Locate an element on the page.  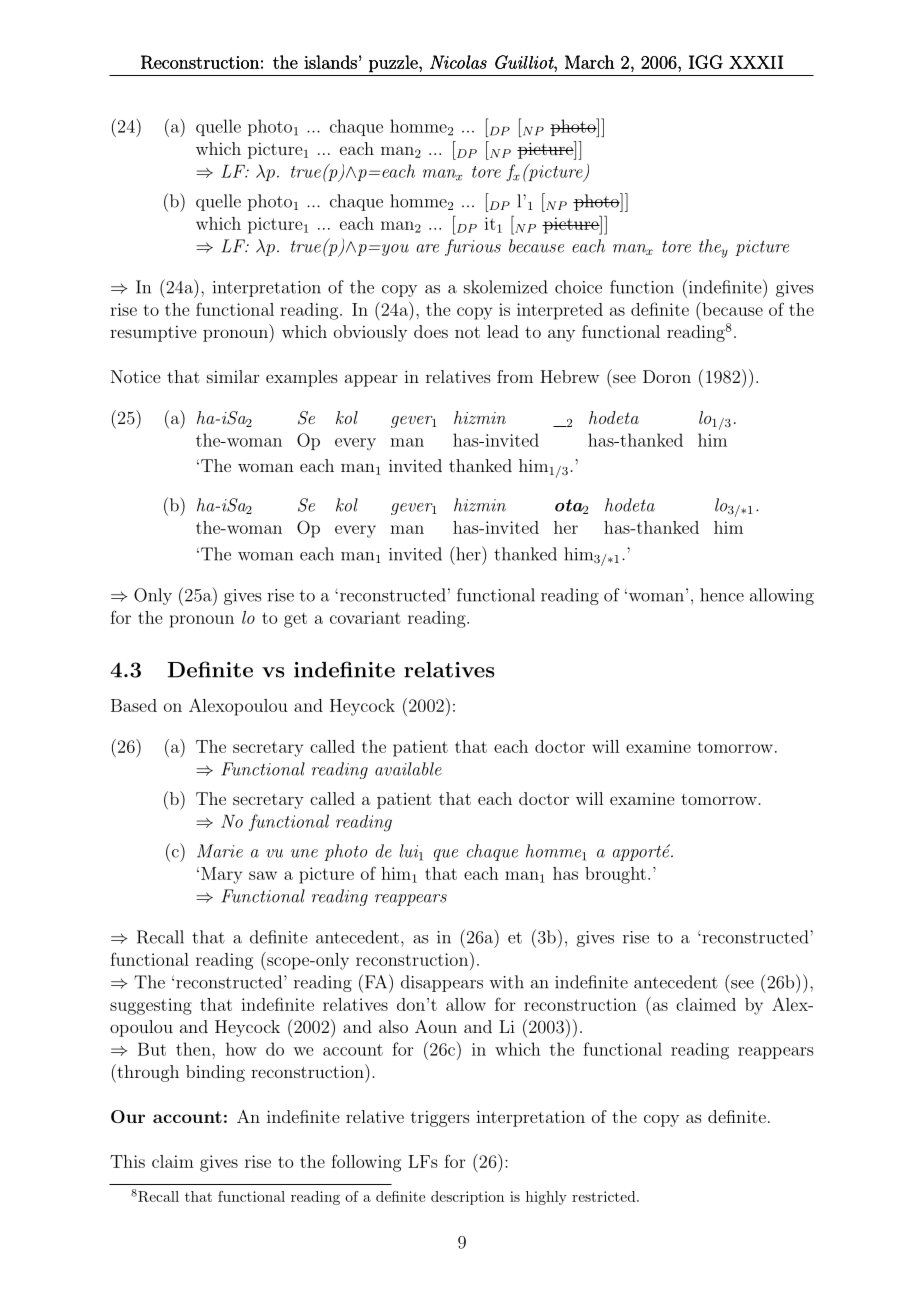
Marie is located at coordinates (220, 851).
